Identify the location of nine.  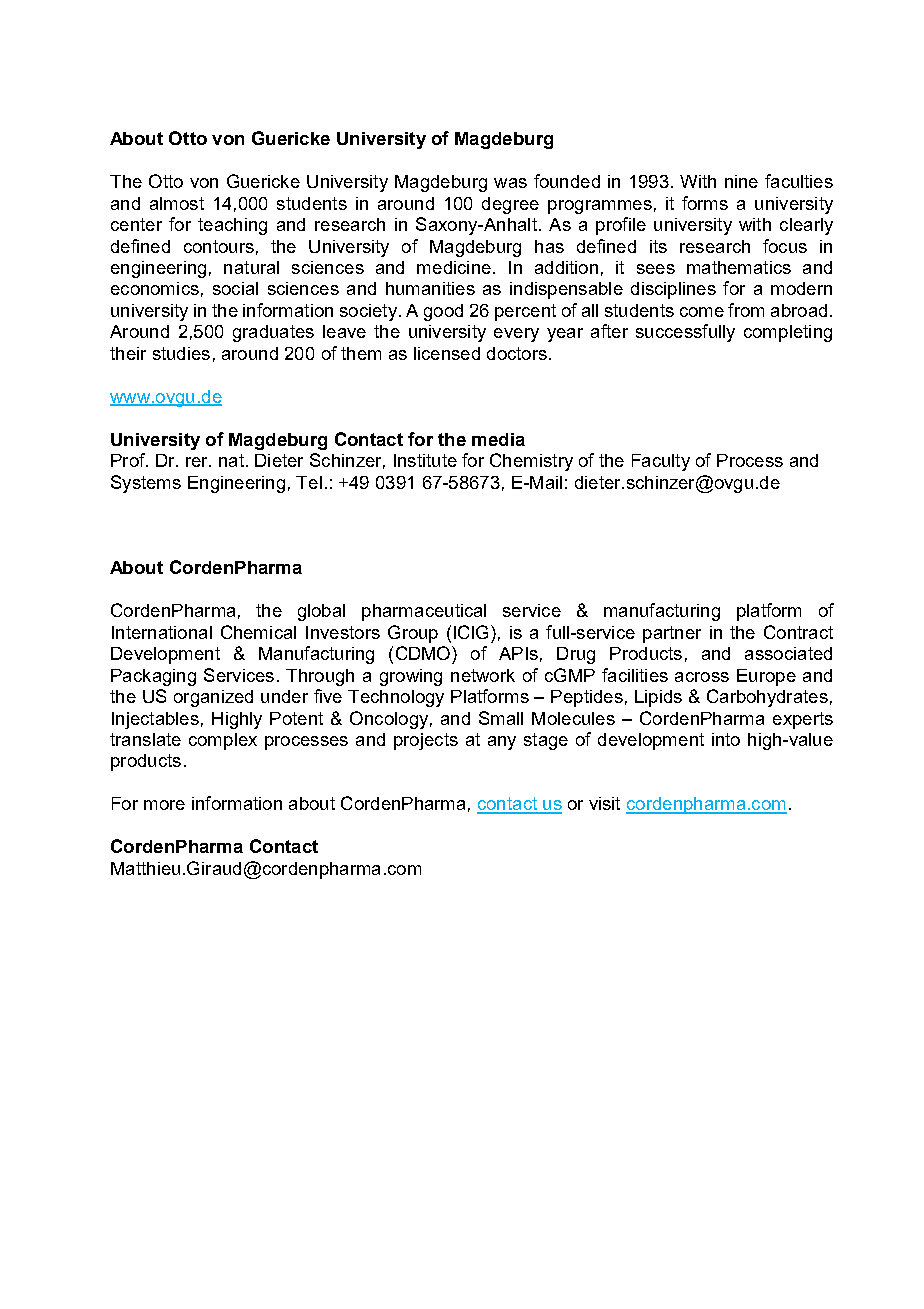
(741, 181).
